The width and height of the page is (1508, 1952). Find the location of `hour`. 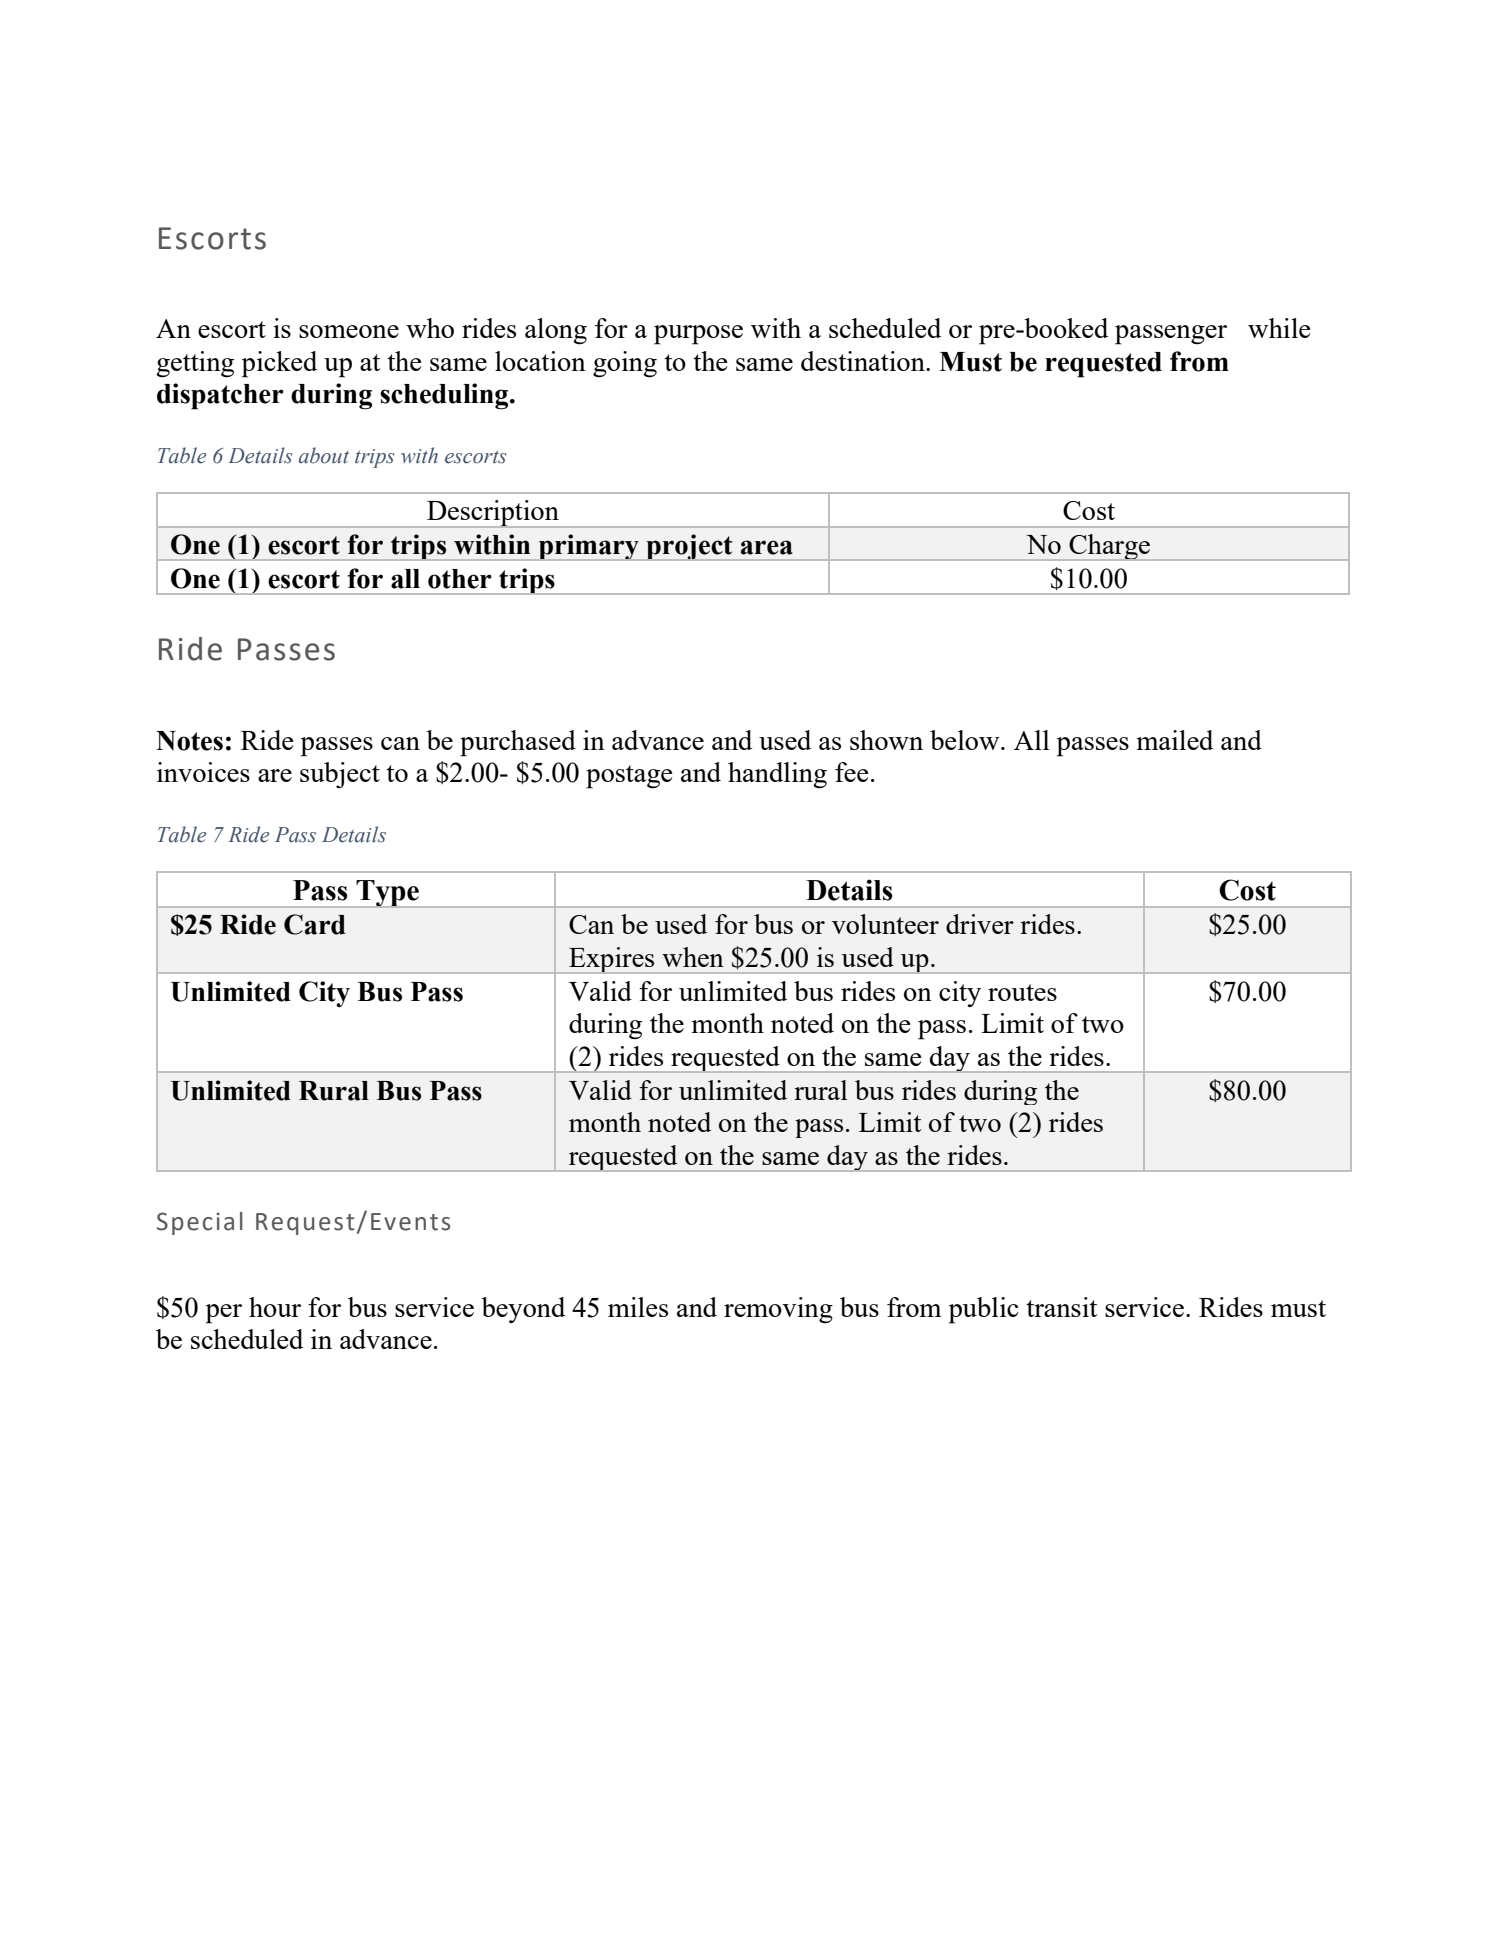

hour is located at coordinates (275, 1307).
